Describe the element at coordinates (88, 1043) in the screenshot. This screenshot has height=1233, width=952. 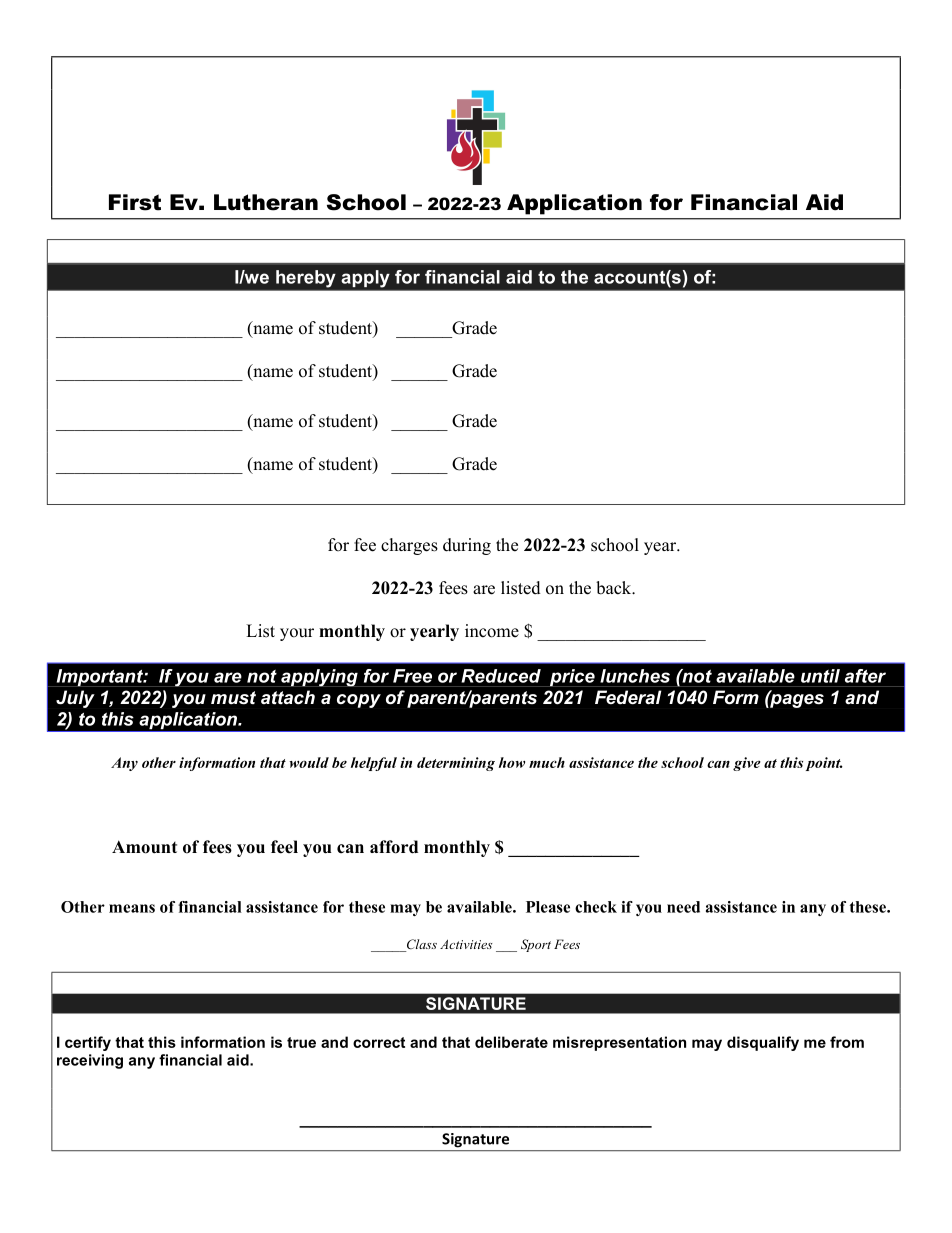
I see `certify` at that location.
